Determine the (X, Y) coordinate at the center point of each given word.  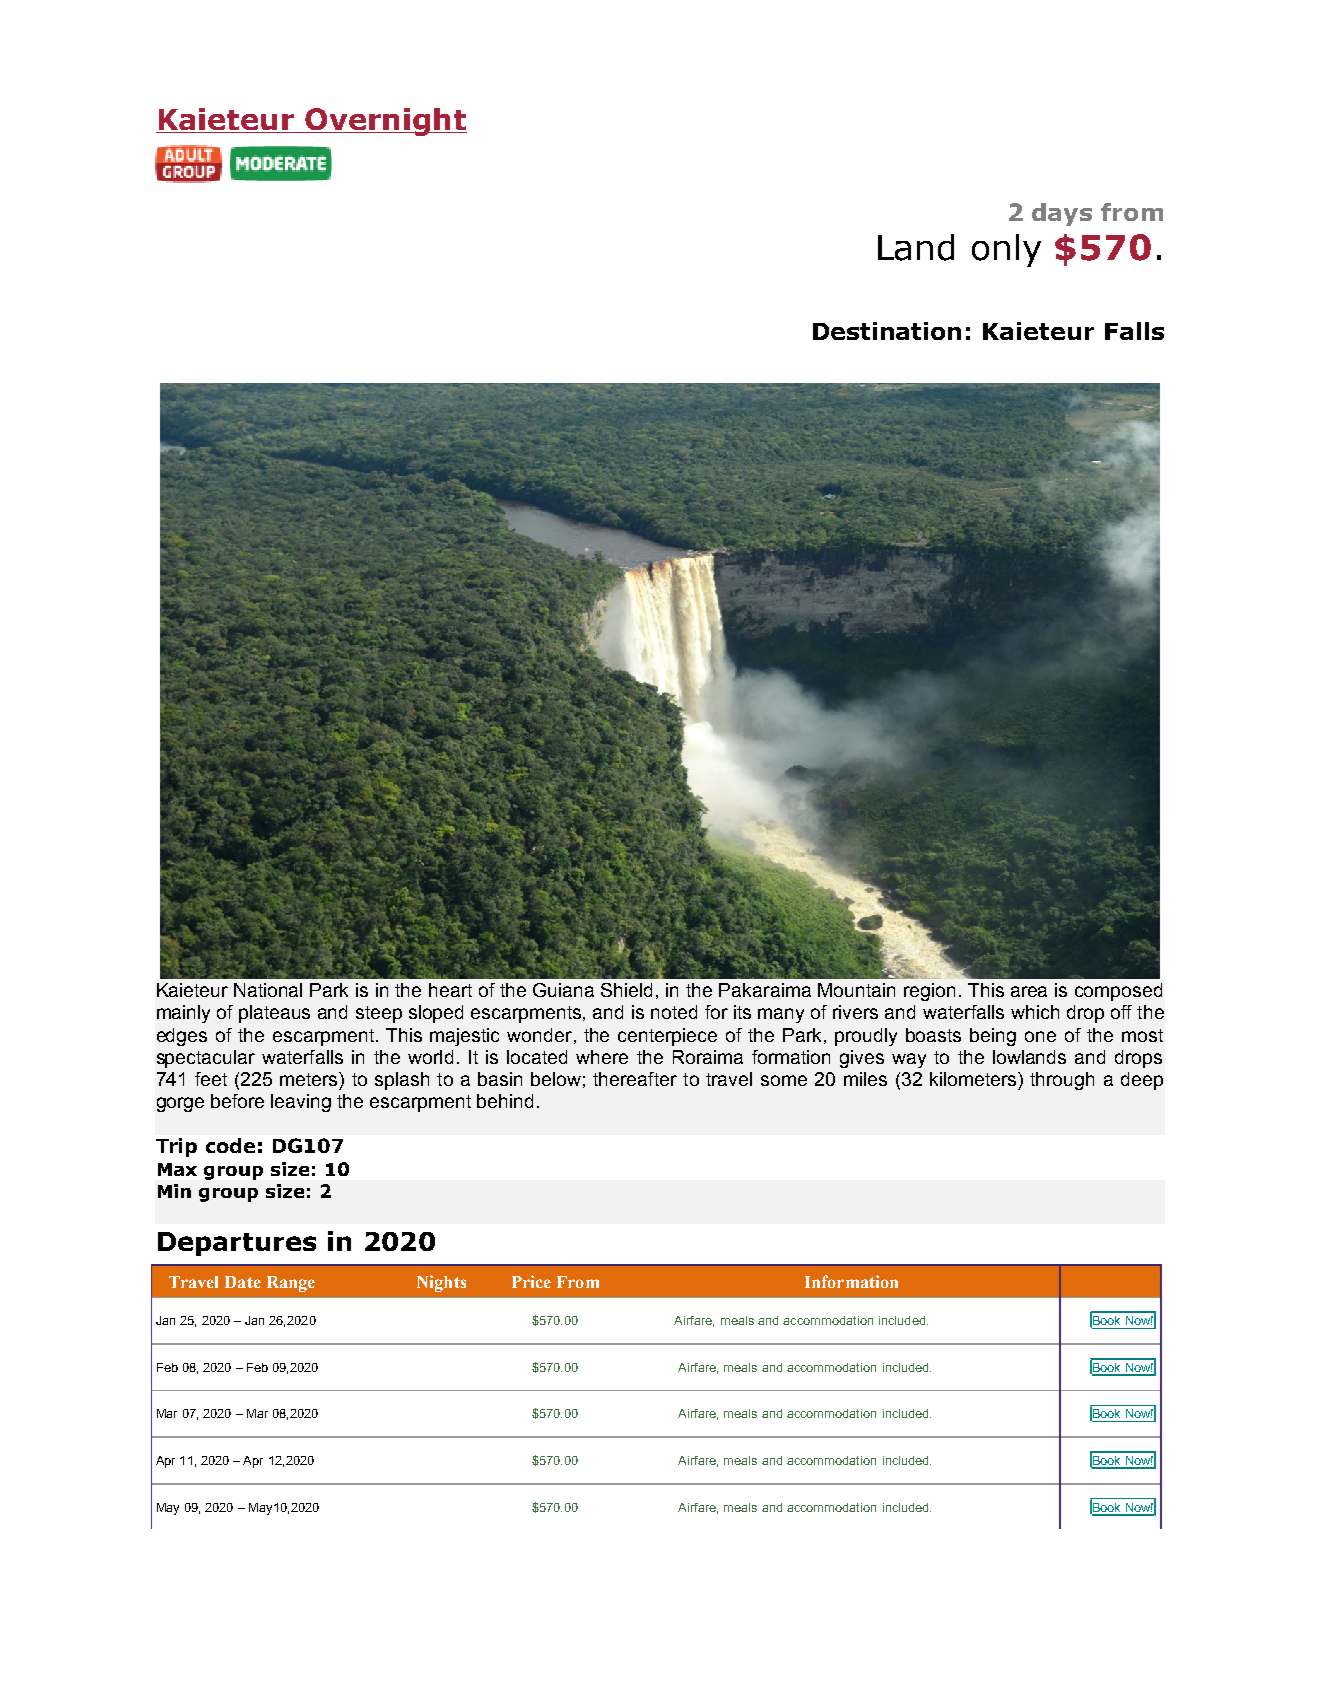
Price (531, 1281)
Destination (887, 331)
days (1062, 214)
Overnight (385, 122)
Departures (237, 1244)
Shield (626, 990)
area (1029, 991)
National (268, 990)
